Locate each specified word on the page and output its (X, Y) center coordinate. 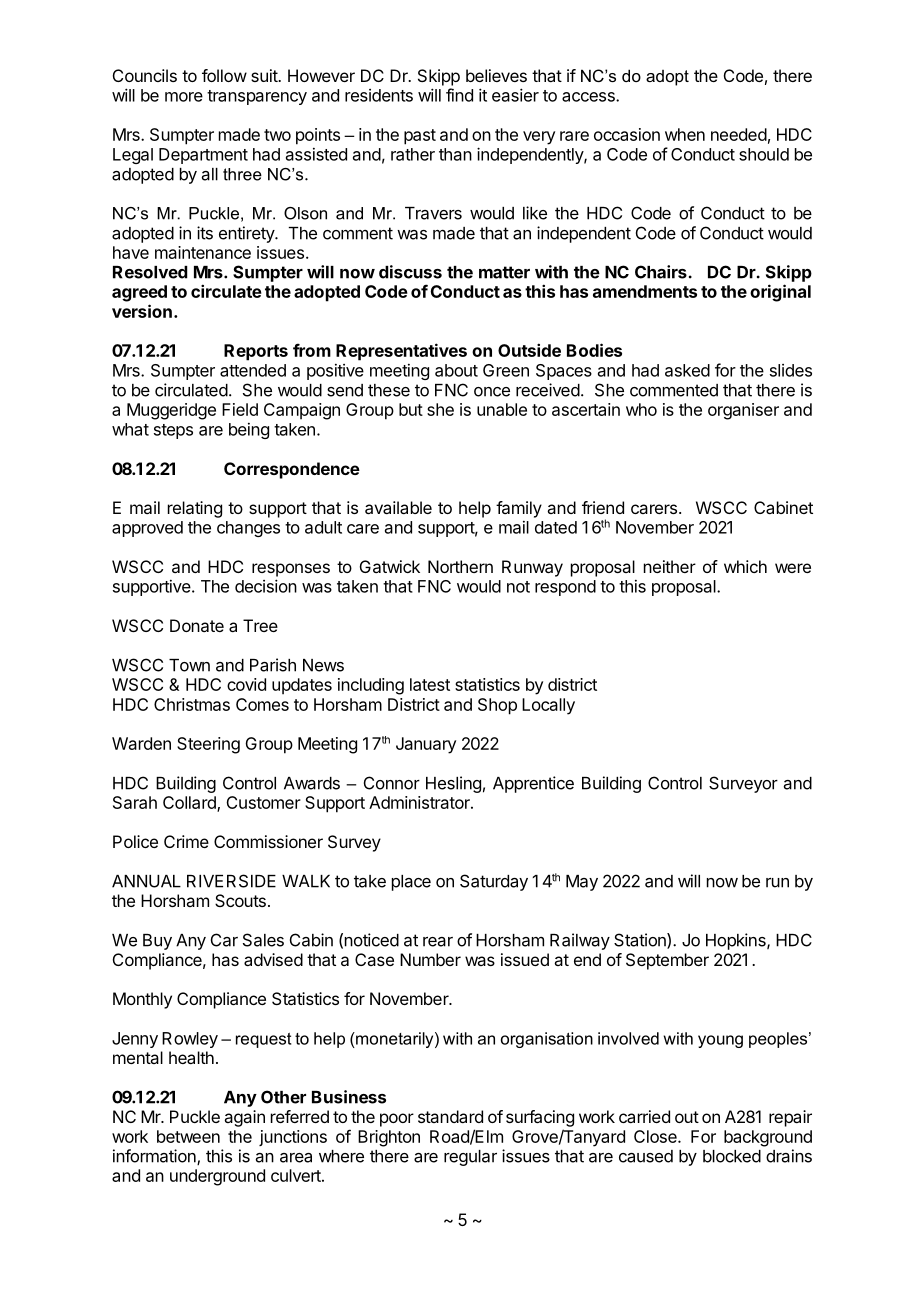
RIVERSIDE (231, 881)
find (459, 95)
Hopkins (737, 941)
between (188, 1136)
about (456, 370)
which (745, 566)
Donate (197, 625)
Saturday (494, 882)
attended (253, 370)
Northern (460, 566)
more (184, 97)
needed (739, 134)
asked (687, 370)
